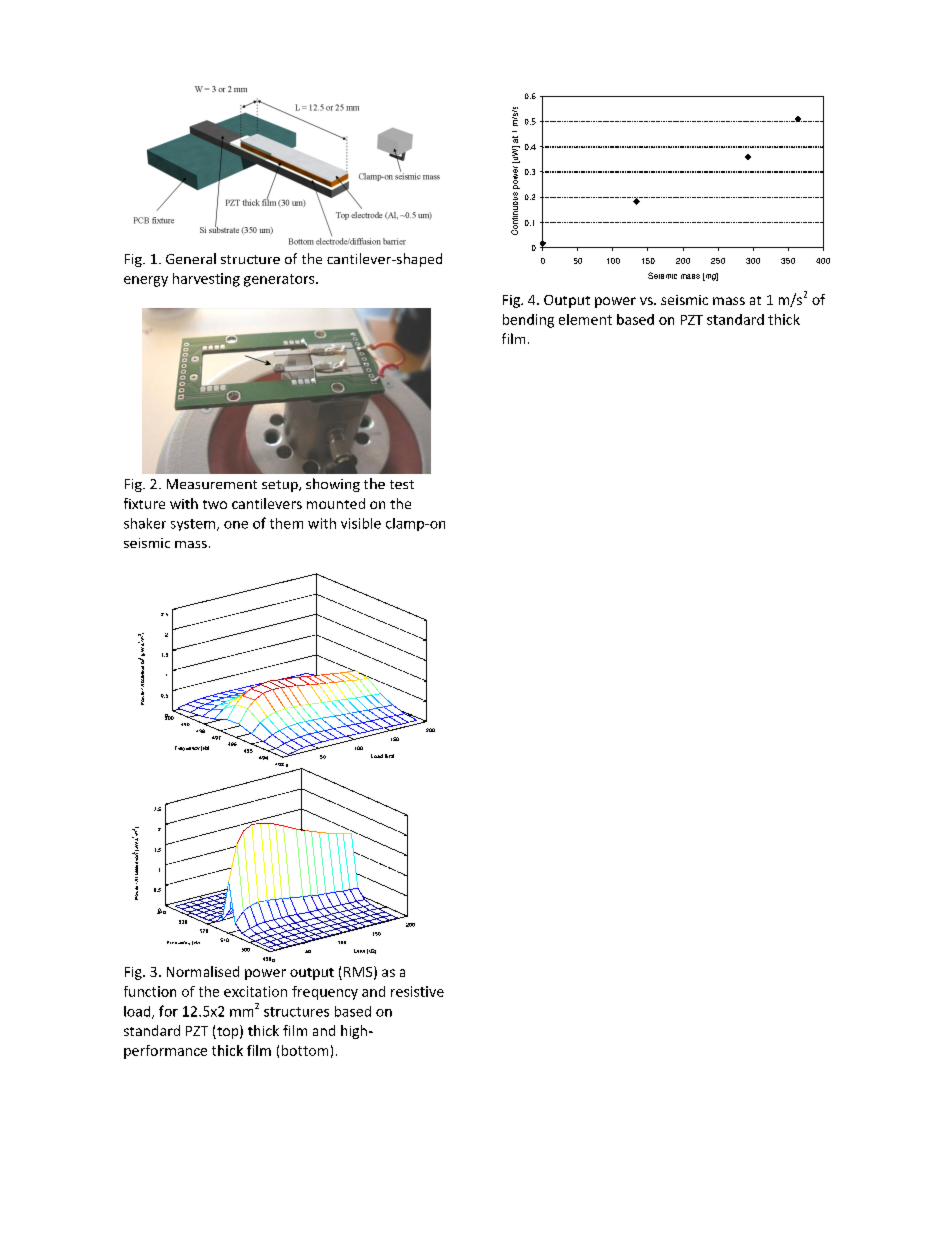 Image resolution: width=952 pixels, height=1233 pixels. I want to click on system, so click(194, 525).
